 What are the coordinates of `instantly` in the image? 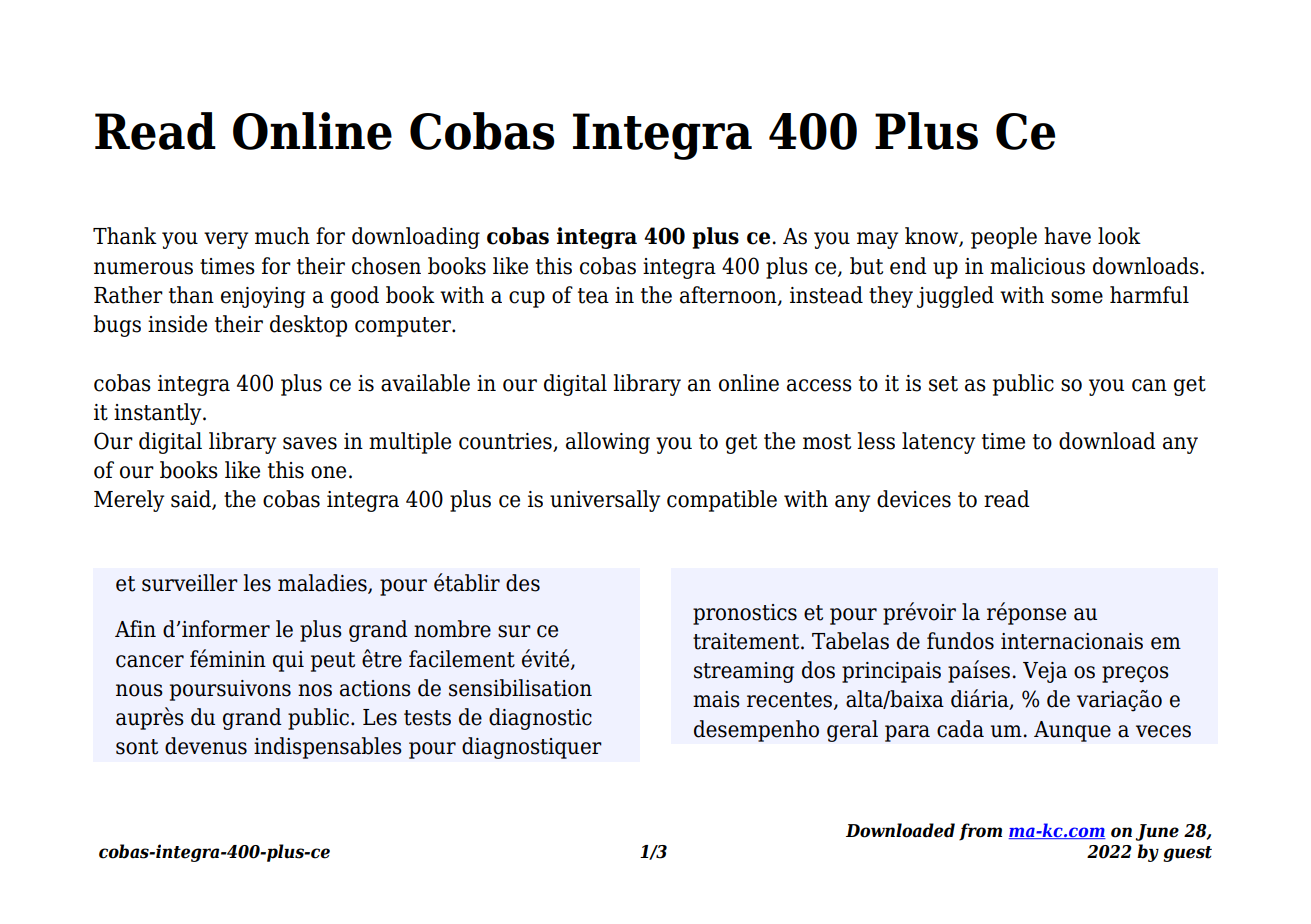 It's located at (159, 414).
